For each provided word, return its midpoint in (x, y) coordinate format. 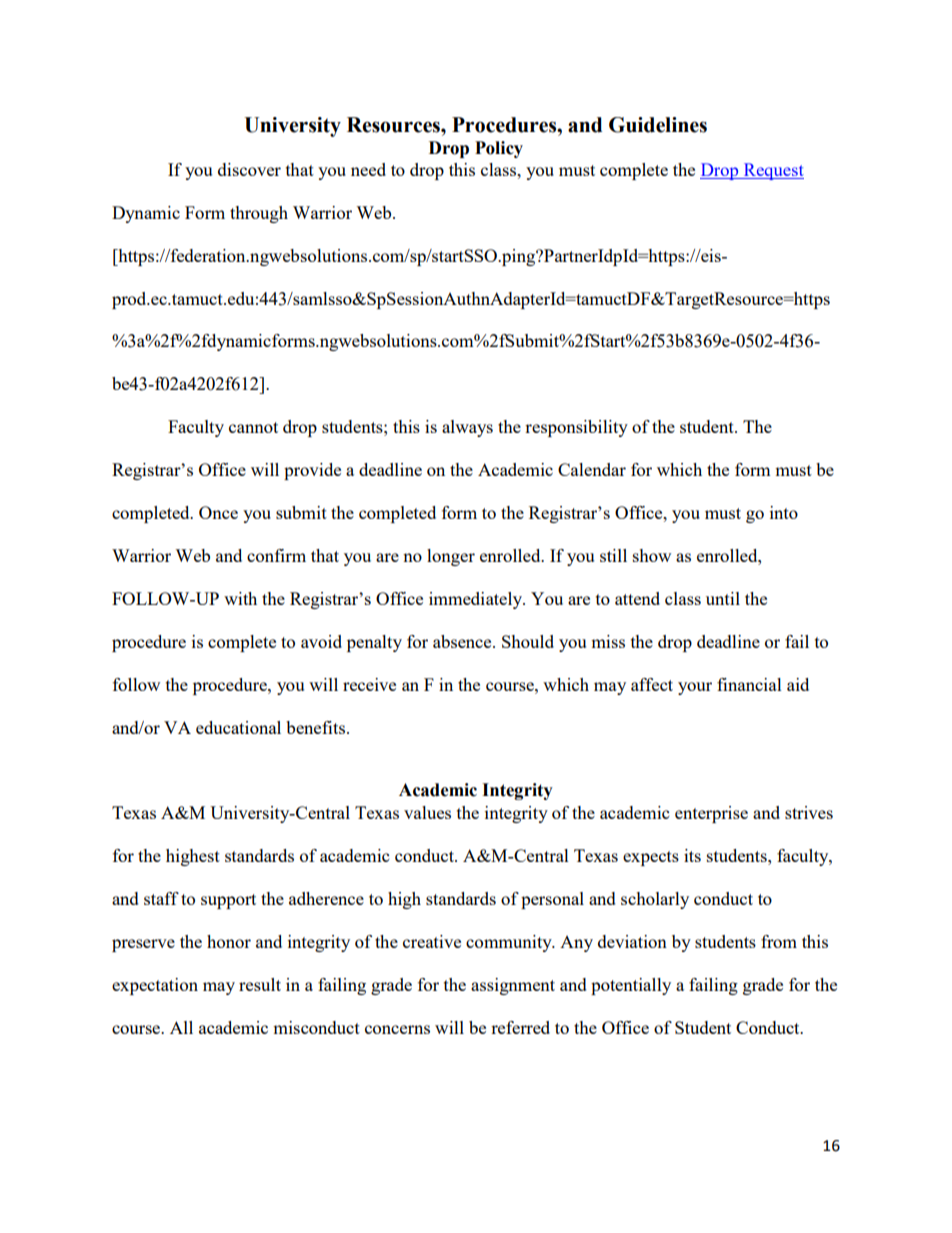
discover (249, 169)
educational (238, 727)
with (240, 598)
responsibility (576, 428)
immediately (476, 600)
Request (772, 171)
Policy (499, 149)
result (260, 984)
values (427, 812)
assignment (513, 986)
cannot (253, 427)
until (723, 598)
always (467, 428)
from (779, 941)
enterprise (711, 814)
